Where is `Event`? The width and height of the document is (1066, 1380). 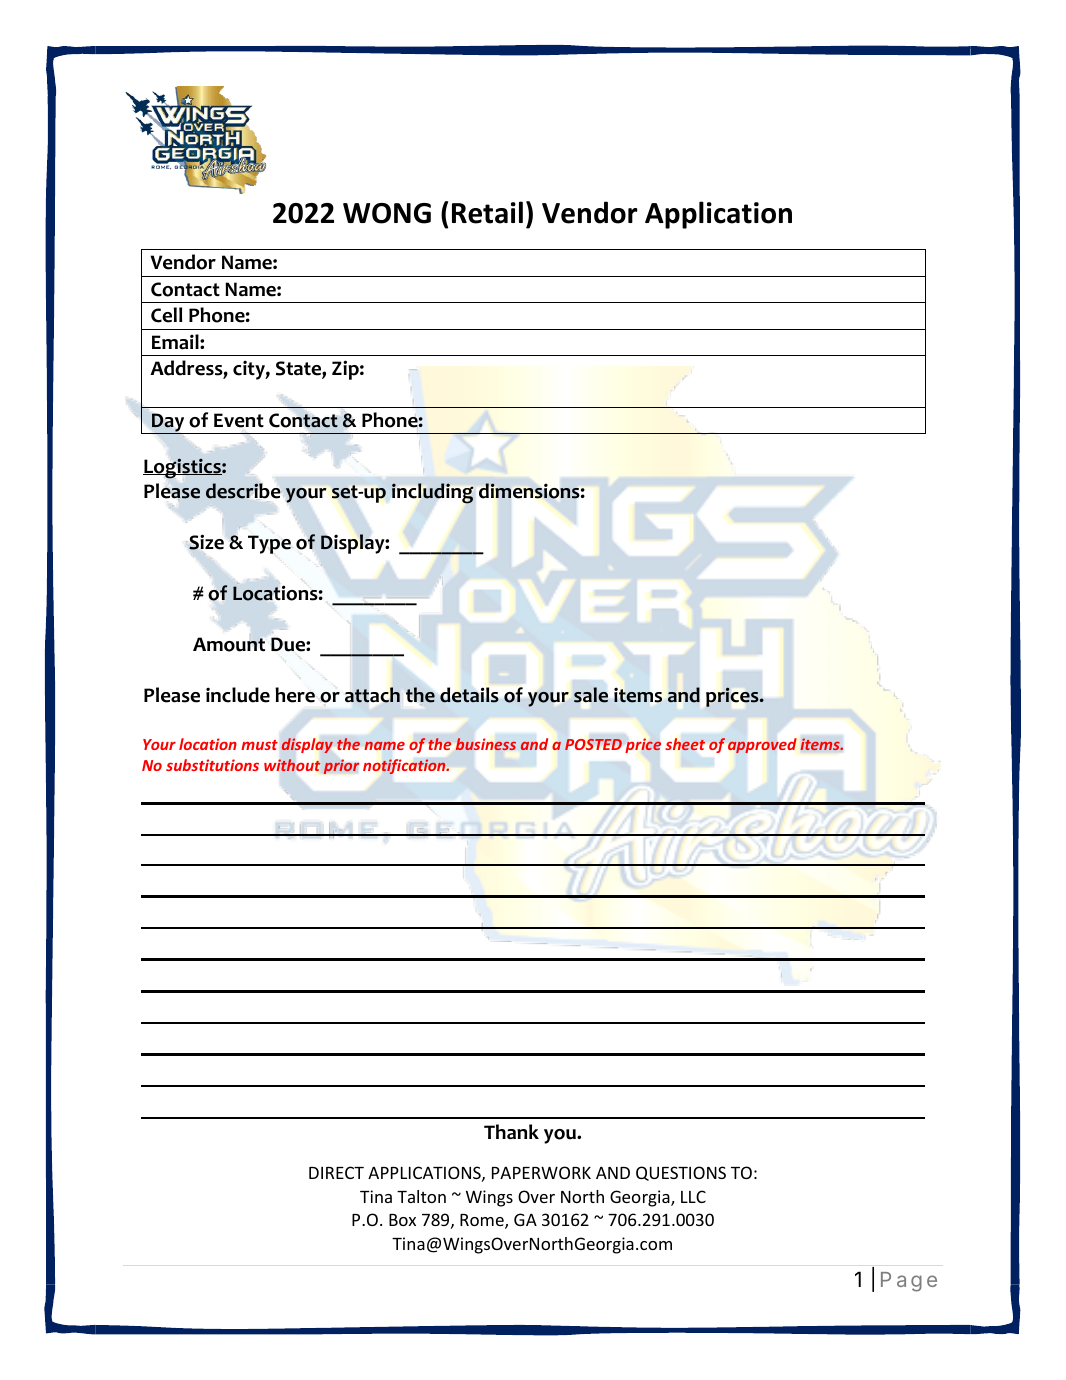
Event is located at coordinates (239, 420).
